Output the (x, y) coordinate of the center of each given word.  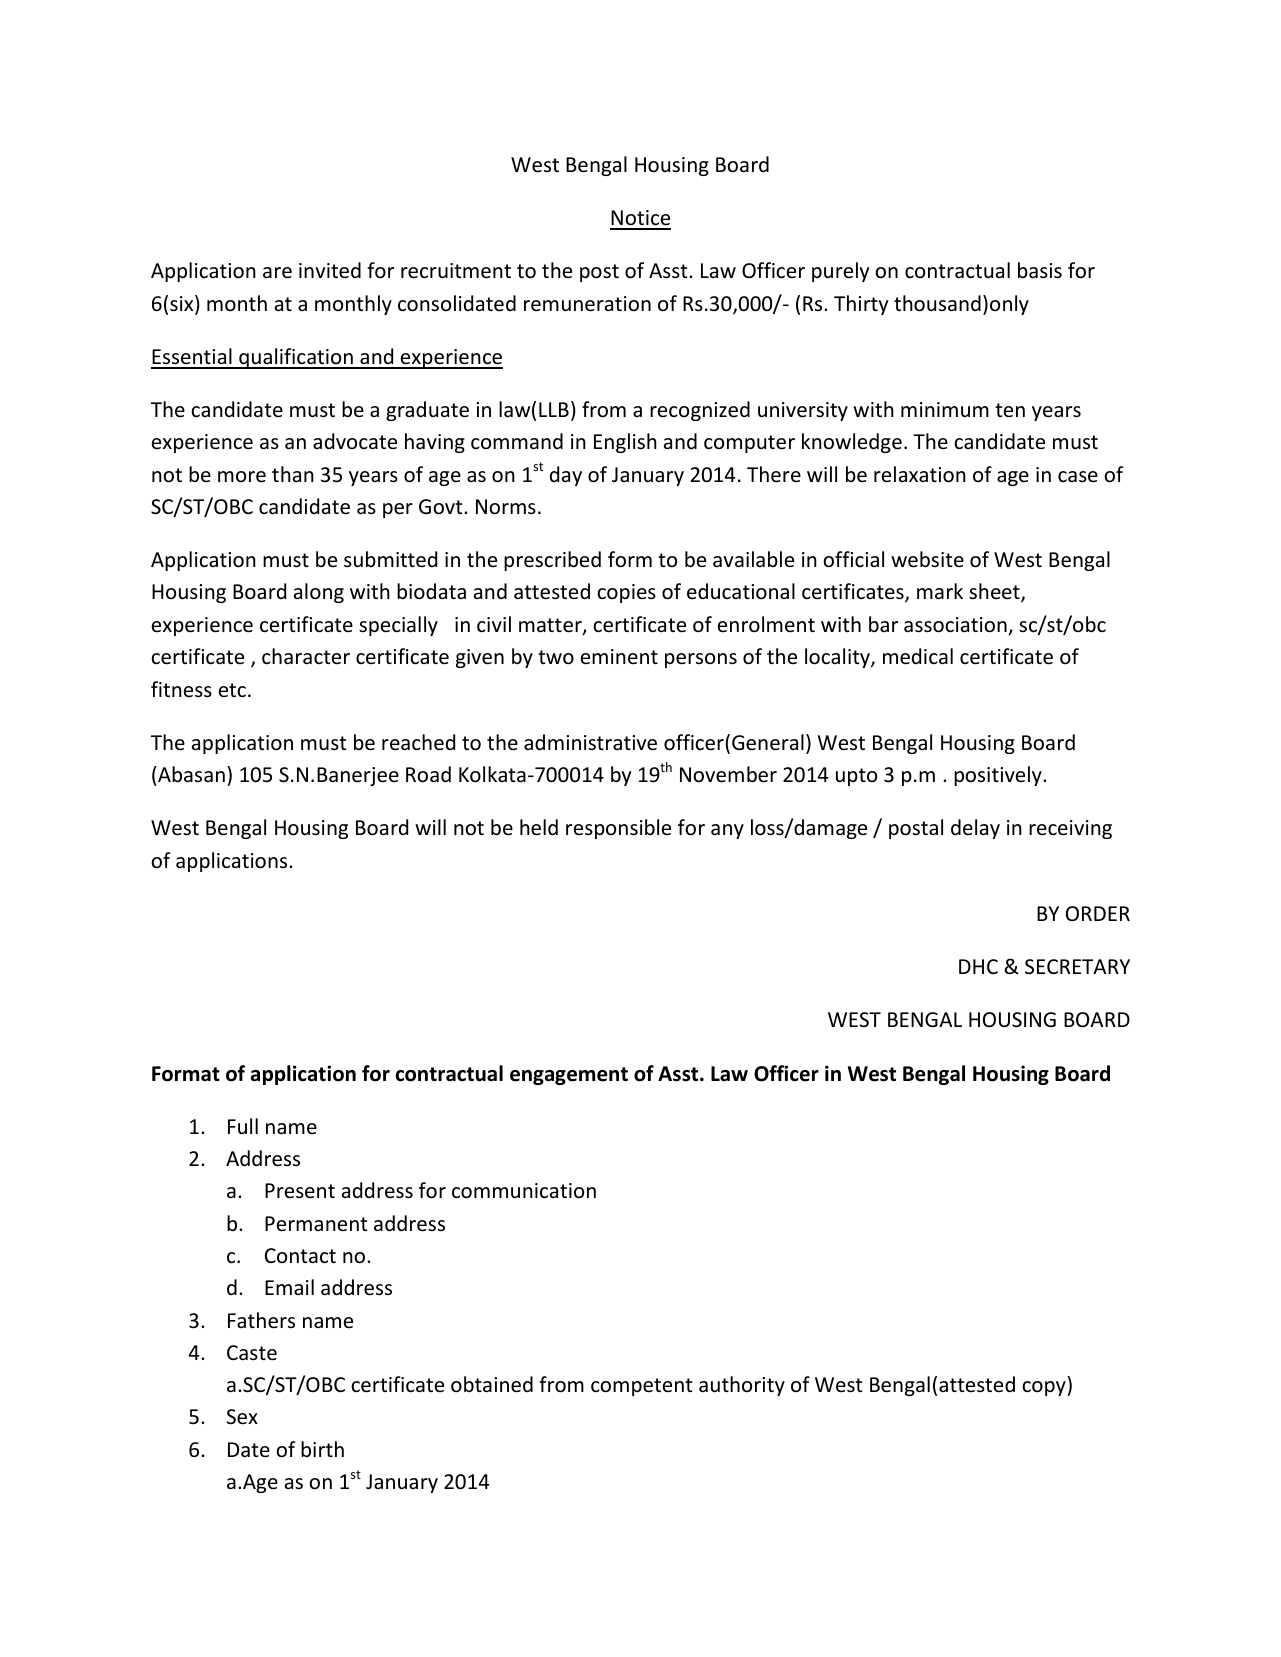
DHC (978, 966)
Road (428, 774)
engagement (569, 1076)
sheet (995, 593)
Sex (242, 1417)
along (319, 593)
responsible (618, 829)
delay (975, 829)
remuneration (587, 304)
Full (243, 1126)
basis (1040, 270)
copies (626, 593)
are (277, 273)
